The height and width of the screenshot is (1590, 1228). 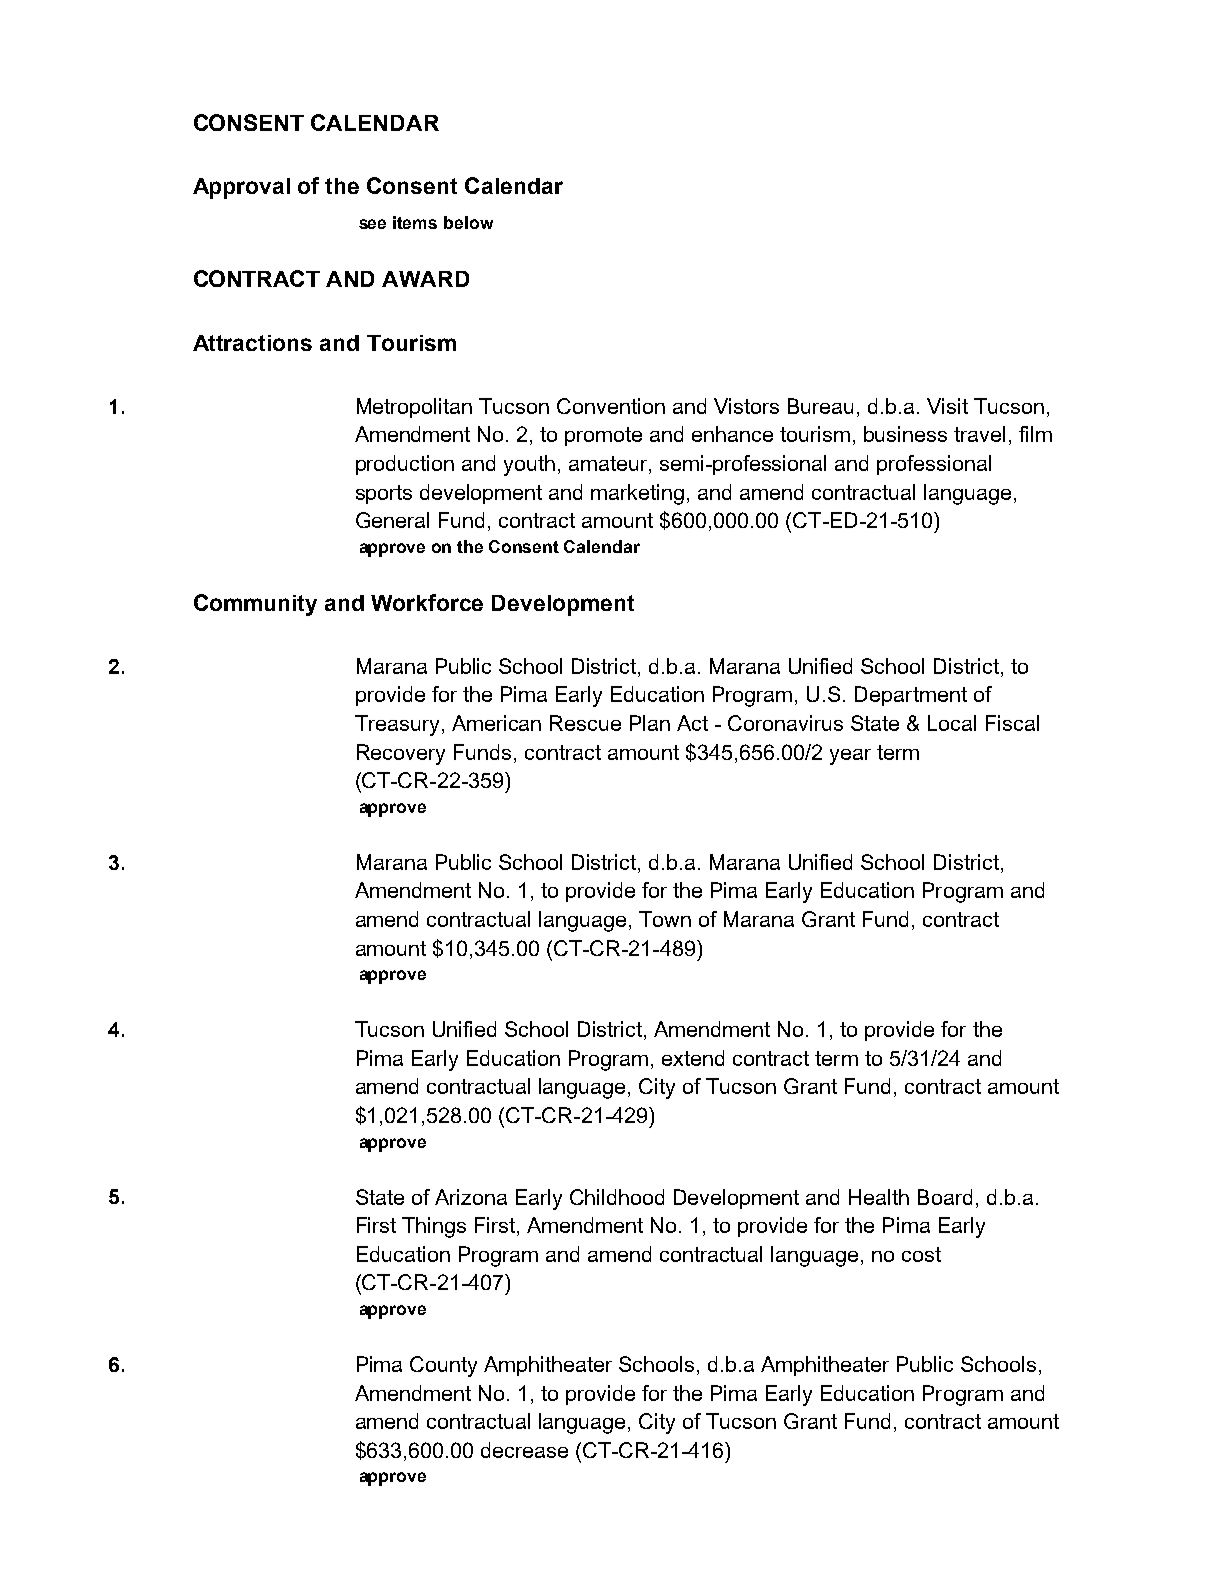 What do you see at coordinates (468, 222) in the screenshot?
I see `below` at bounding box center [468, 222].
